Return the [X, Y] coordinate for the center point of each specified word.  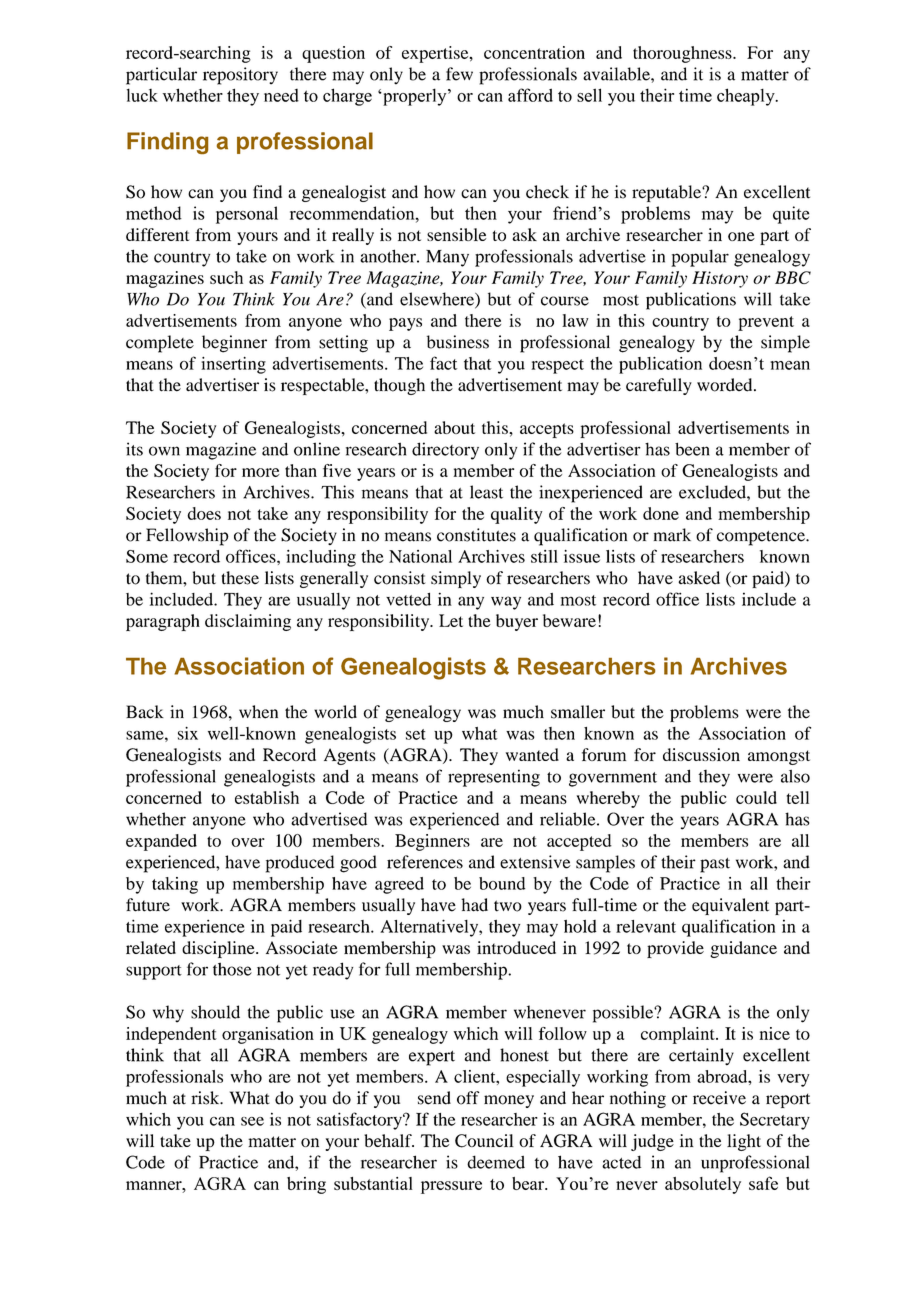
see [252, 1121]
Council [484, 1141]
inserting [233, 365]
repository [240, 76]
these [240, 578]
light [744, 1142]
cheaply [747, 97]
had [474, 905]
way [506, 603]
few [459, 74]
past [715, 865]
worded [726, 385]
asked [699, 578]
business [458, 342]
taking [175, 885]
